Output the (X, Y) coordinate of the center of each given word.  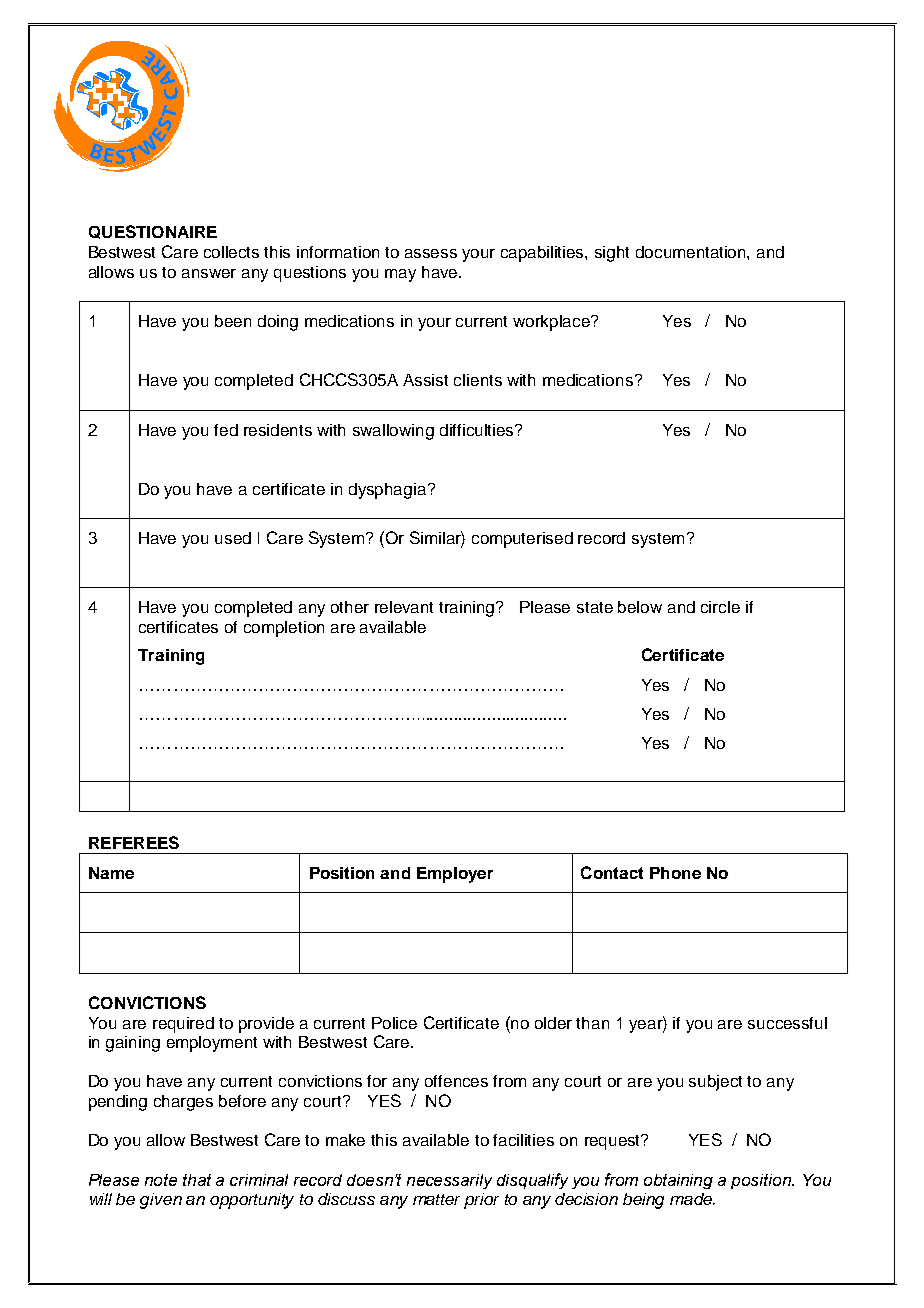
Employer (455, 875)
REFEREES (134, 842)
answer (209, 273)
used (233, 538)
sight (612, 254)
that (197, 1180)
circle (720, 607)
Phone (675, 873)
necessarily (449, 1181)
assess (431, 253)
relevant (404, 607)
